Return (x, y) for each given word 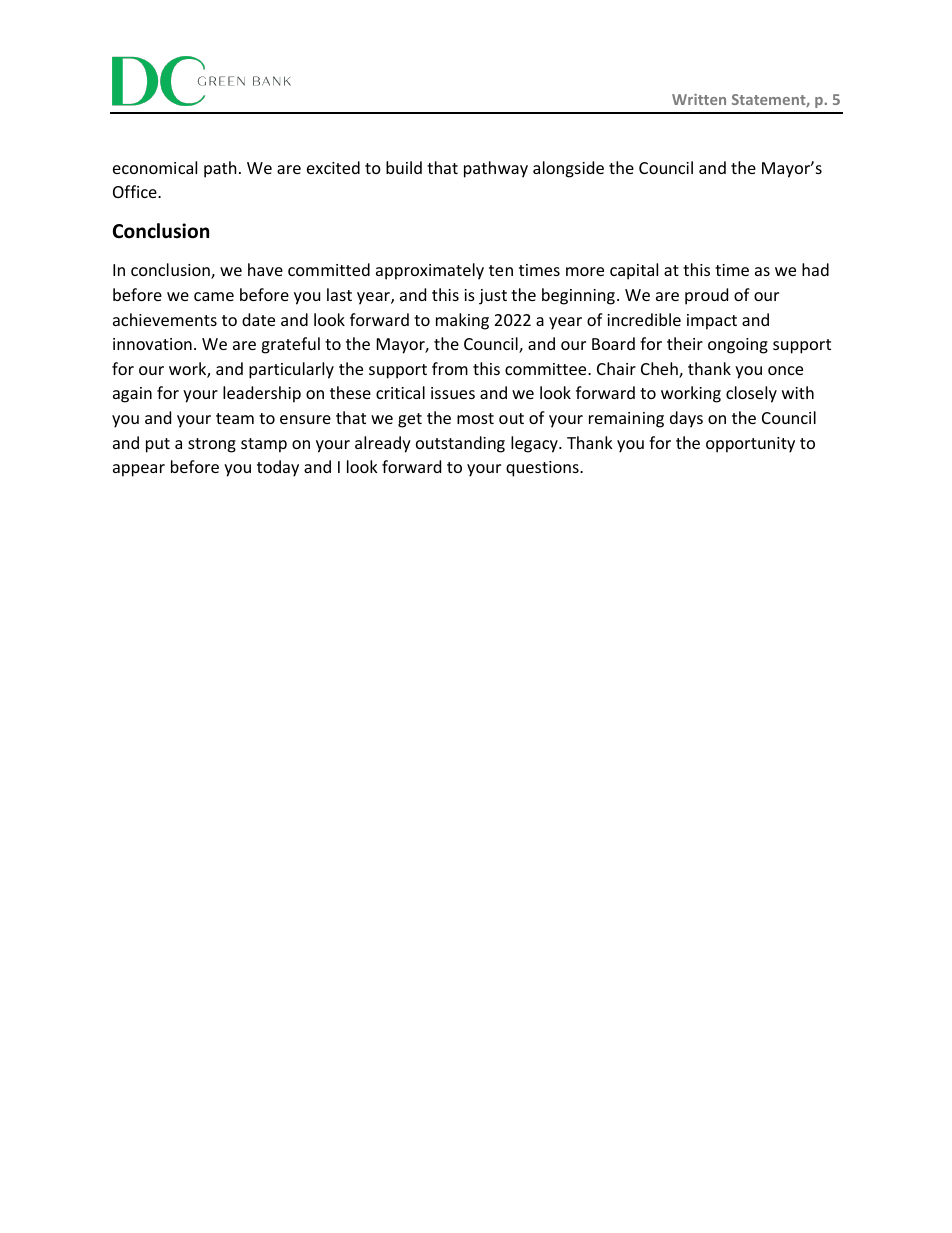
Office (136, 191)
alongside (568, 169)
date (258, 319)
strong (212, 445)
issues (453, 393)
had (815, 269)
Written (699, 99)
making (462, 321)
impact (712, 322)
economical (155, 167)
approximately (430, 271)
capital (634, 271)
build (404, 167)
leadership (262, 394)
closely (751, 394)
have (265, 269)
